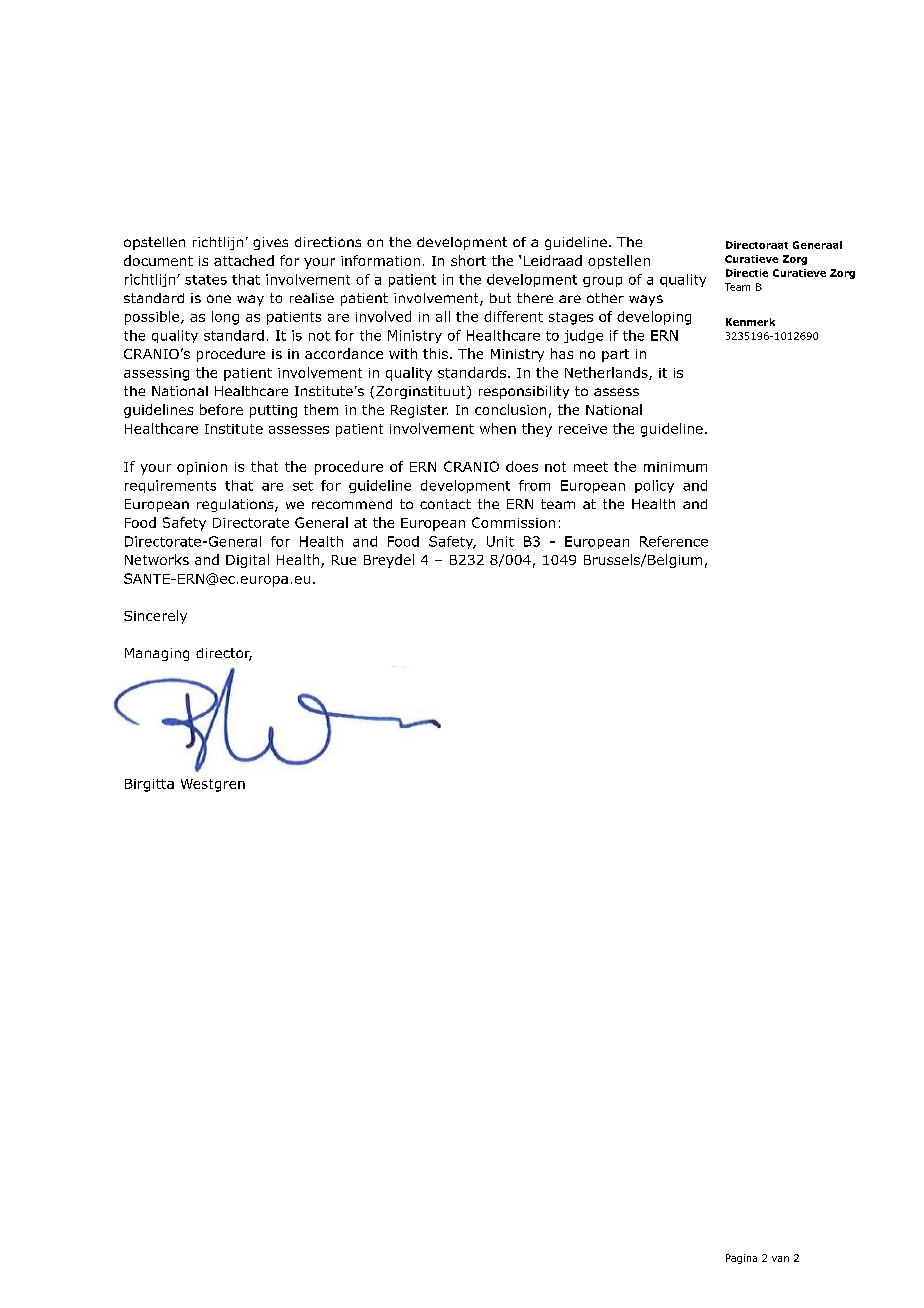 The image size is (924, 1308). I want to click on short, so click(468, 260).
